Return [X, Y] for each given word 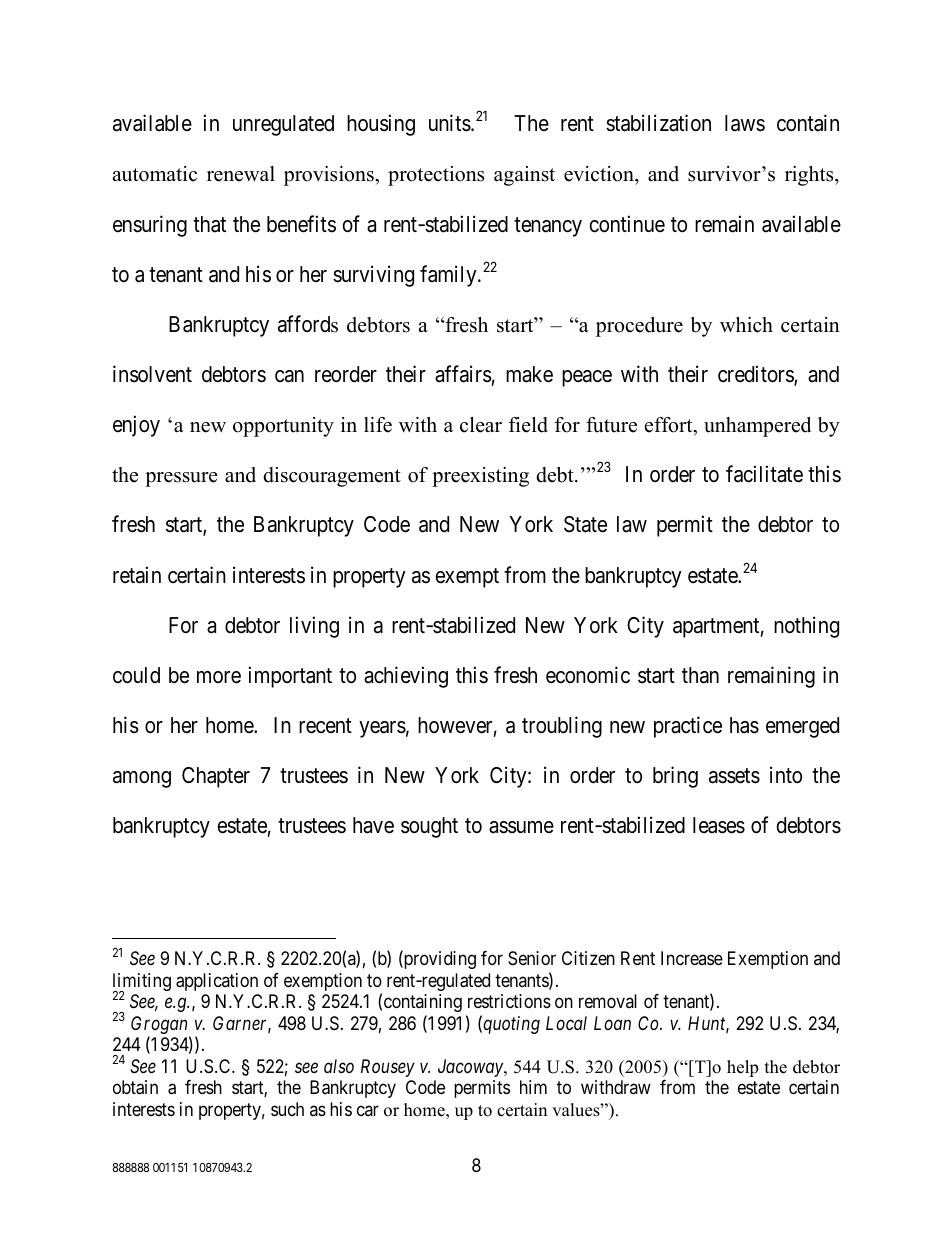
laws [745, 123]
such [287, 1109]
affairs [463, 374]
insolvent [152, 374]
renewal [241, 174]
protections [436, 176]
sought [429, 827]
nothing [806, 627]
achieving [406, 677]
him [533, 1087]
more [219, 677]
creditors [756, 375]
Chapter [216, 777]
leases [719, 825]
